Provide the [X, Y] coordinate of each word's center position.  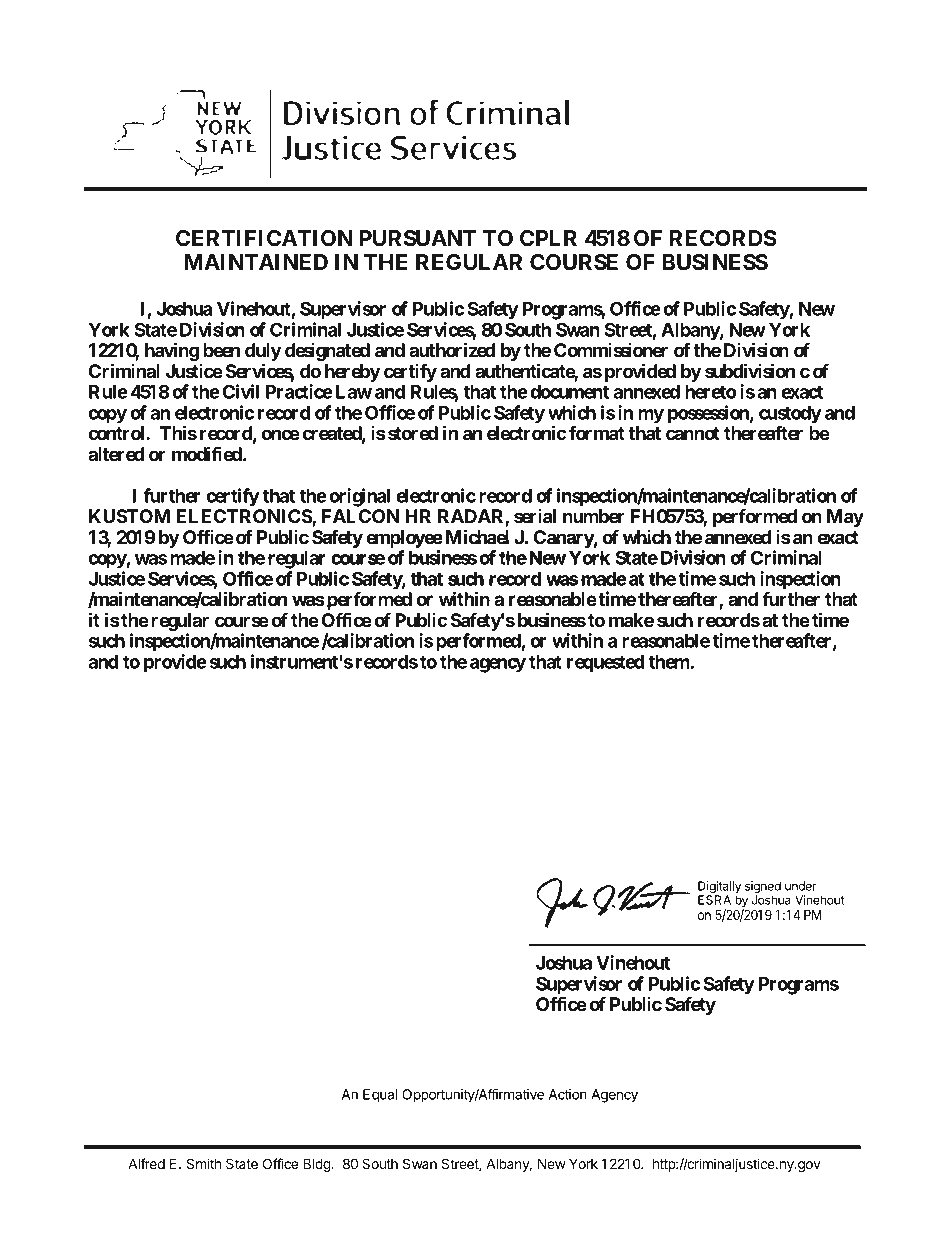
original [359, 497]
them [669, 662]
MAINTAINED [256, 262]
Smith [203, 1163]
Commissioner [611, 349]
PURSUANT [418, 238]
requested [605, 664]
